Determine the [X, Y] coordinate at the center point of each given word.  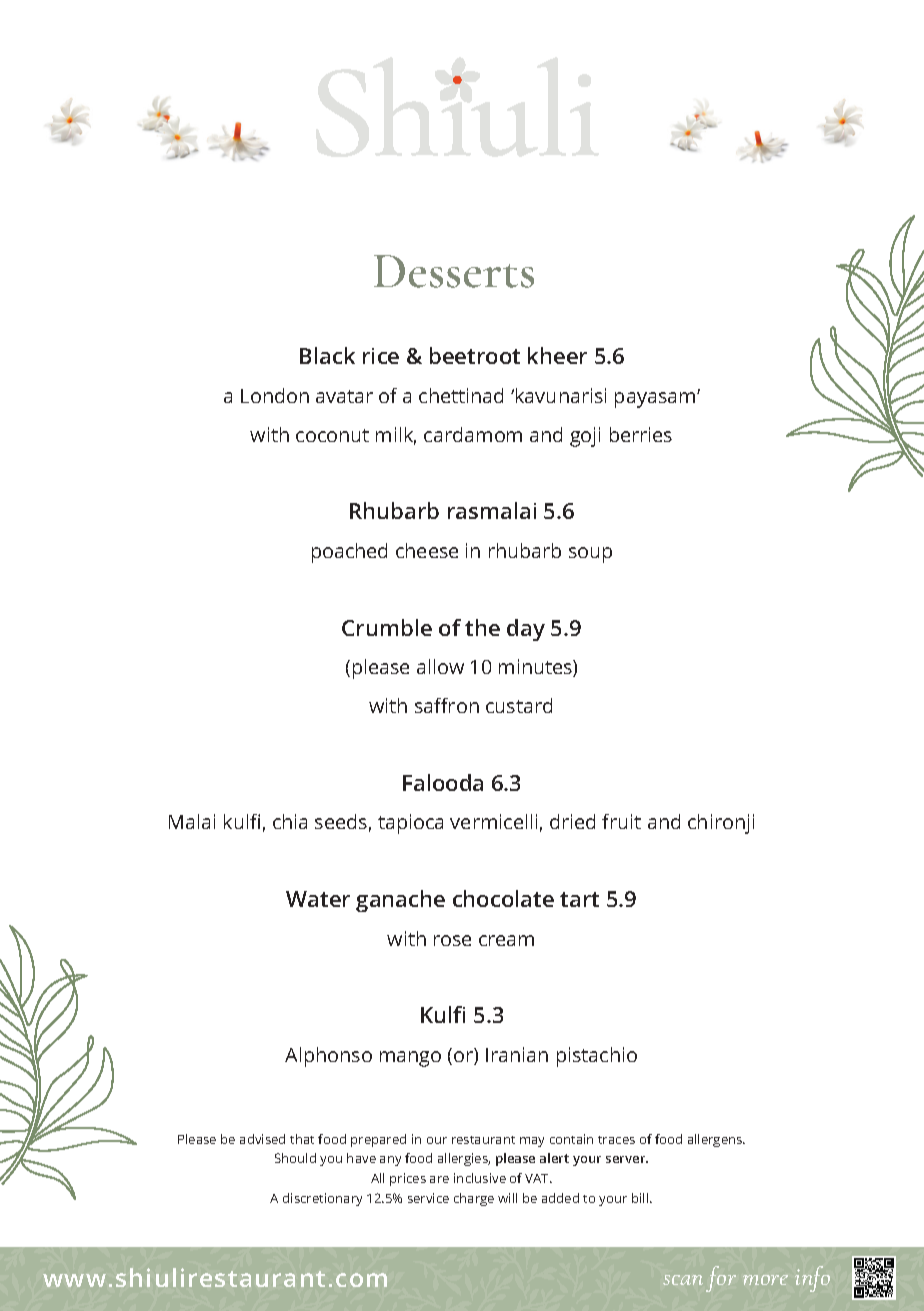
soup [590, 555]
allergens [716, 1140]
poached [349, 553]
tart [579, 899]
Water [318, 899]
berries [641, 434]
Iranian [517, 1054]
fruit [621, 821]
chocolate [503, 898]
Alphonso [328, 1057]
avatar [344, 396]
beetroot [475, 355]
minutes [536, 668]
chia [290, 821]
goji [585, 437]
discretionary [322, 1199]
